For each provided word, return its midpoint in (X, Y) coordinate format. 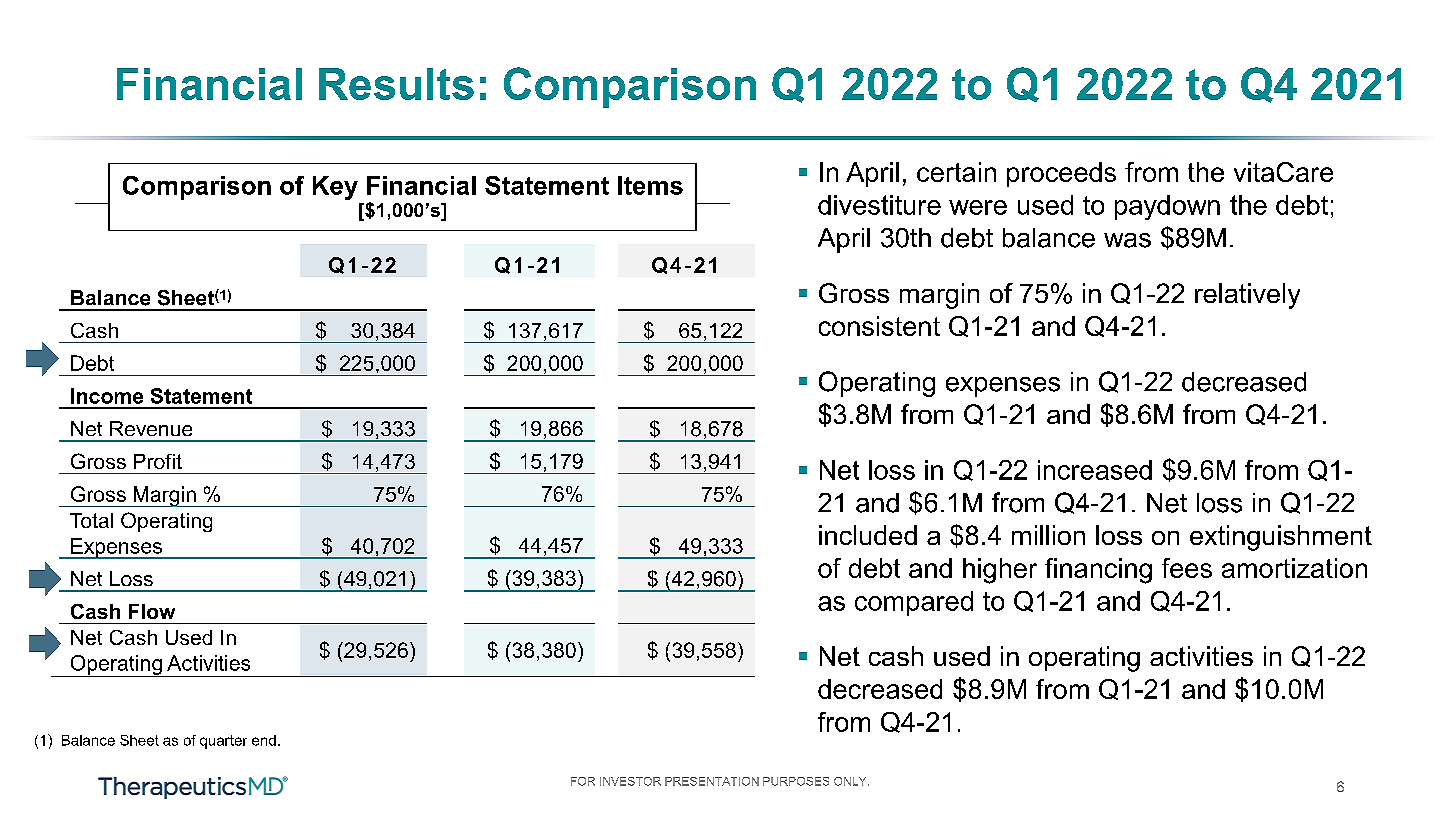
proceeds (1061, 174)
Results (396, 84)
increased (1095, 470)
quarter (223, 742)
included (868, 535)
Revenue (151, 428)
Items (650, 185)
